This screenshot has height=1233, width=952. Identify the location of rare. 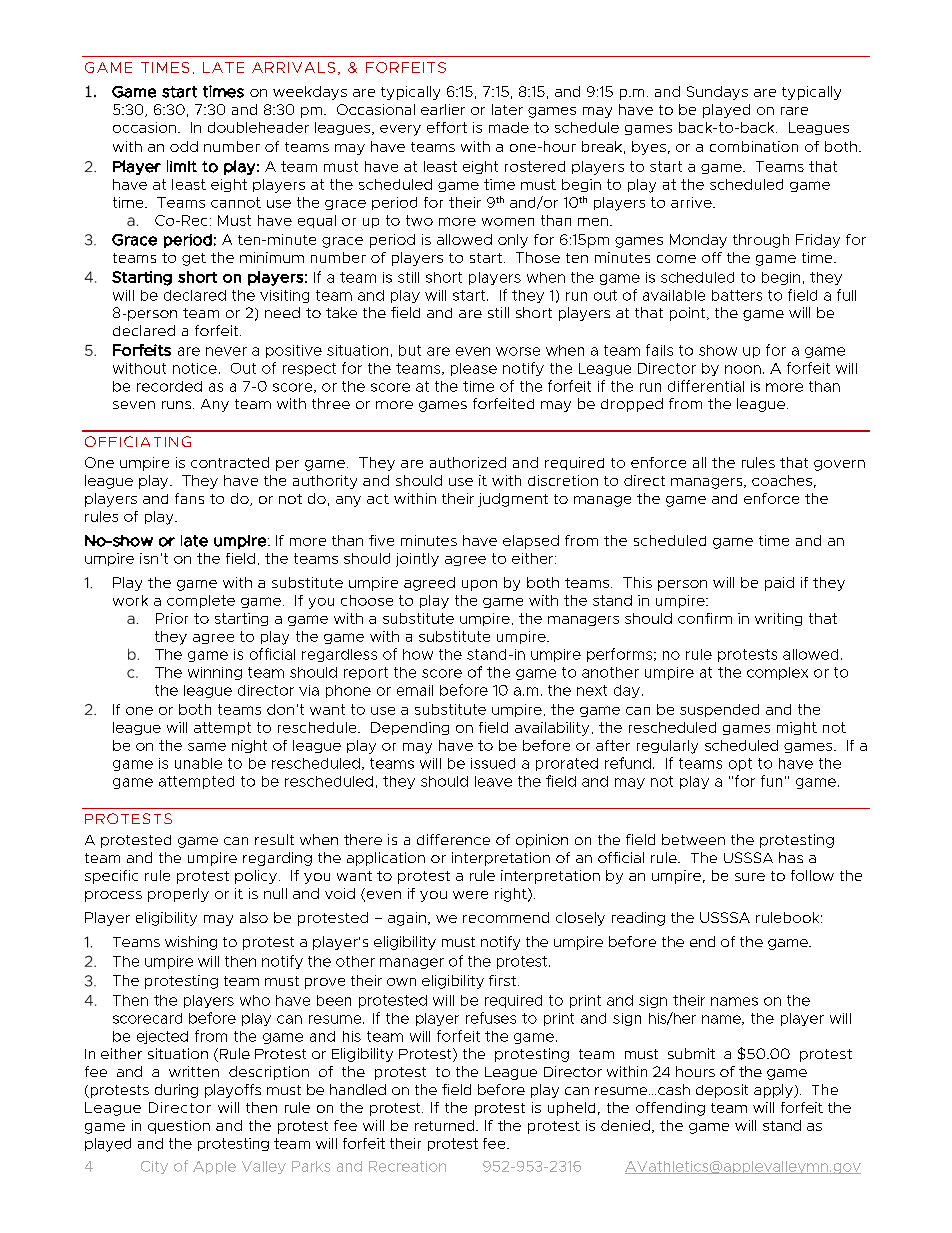
(794, 111).
